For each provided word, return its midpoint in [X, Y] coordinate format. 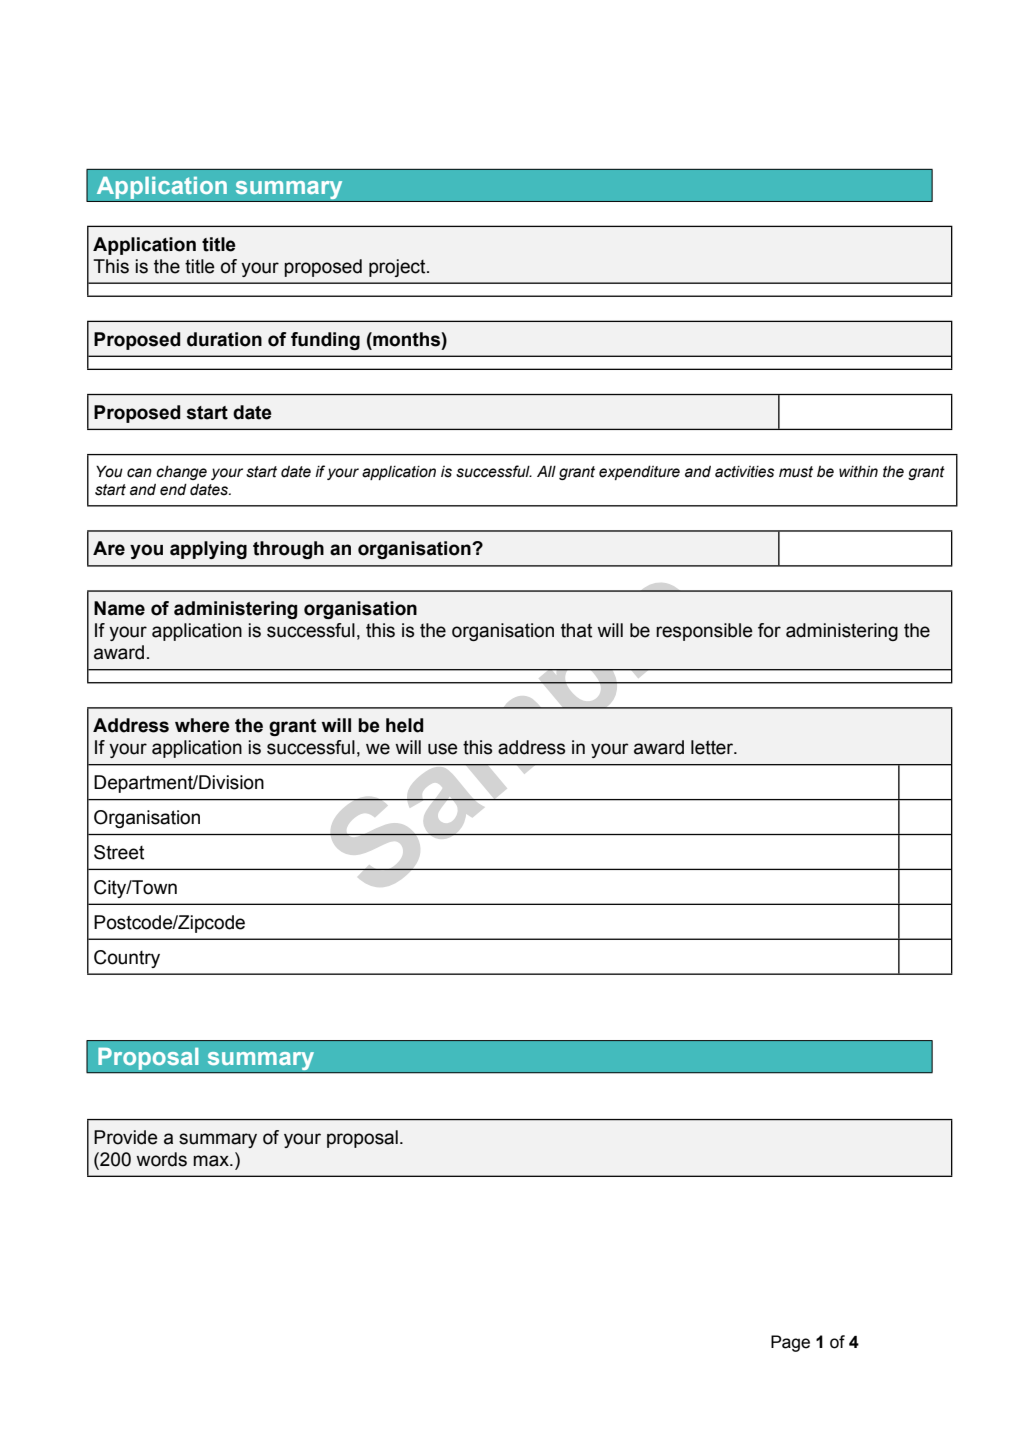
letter [713, 747]
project [398, 268]
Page [790, 1343]
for [769, 630]
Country [127, 959]
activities [744, 472]
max [212, 1161]
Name [119, 608]
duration [224, 339]
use [443, 749]
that [576, 630]
